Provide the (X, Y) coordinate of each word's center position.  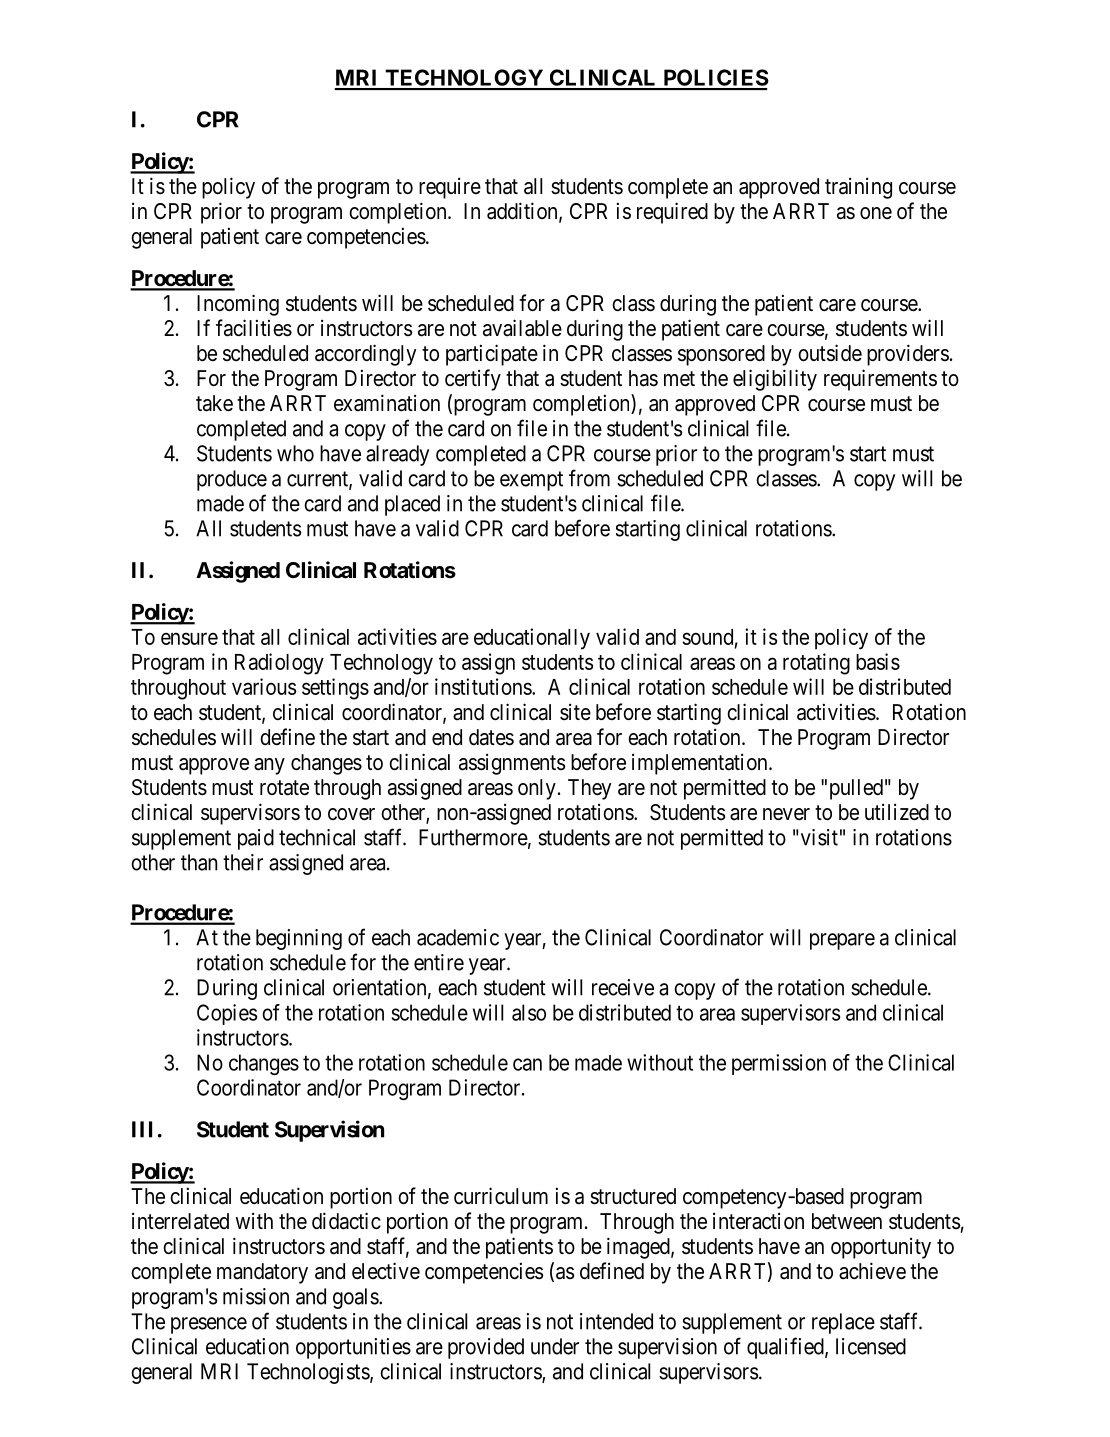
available (522, 328)
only (537, 789)
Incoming (238, 305)
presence (209, 1325)
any (269, 766)
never (786, 814)
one (876, 213)
